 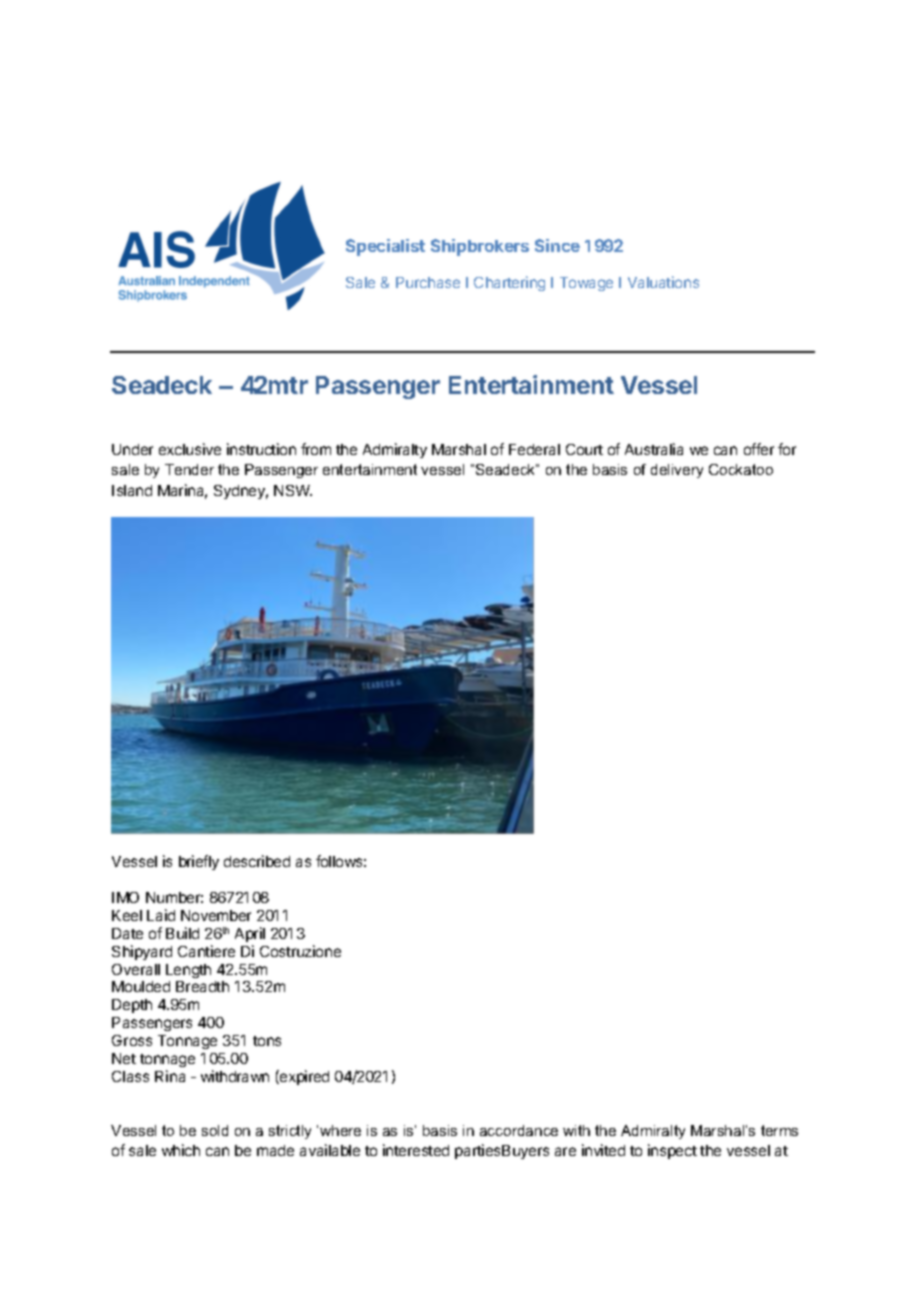 I want to click on described, so click(x=257, y=861).
